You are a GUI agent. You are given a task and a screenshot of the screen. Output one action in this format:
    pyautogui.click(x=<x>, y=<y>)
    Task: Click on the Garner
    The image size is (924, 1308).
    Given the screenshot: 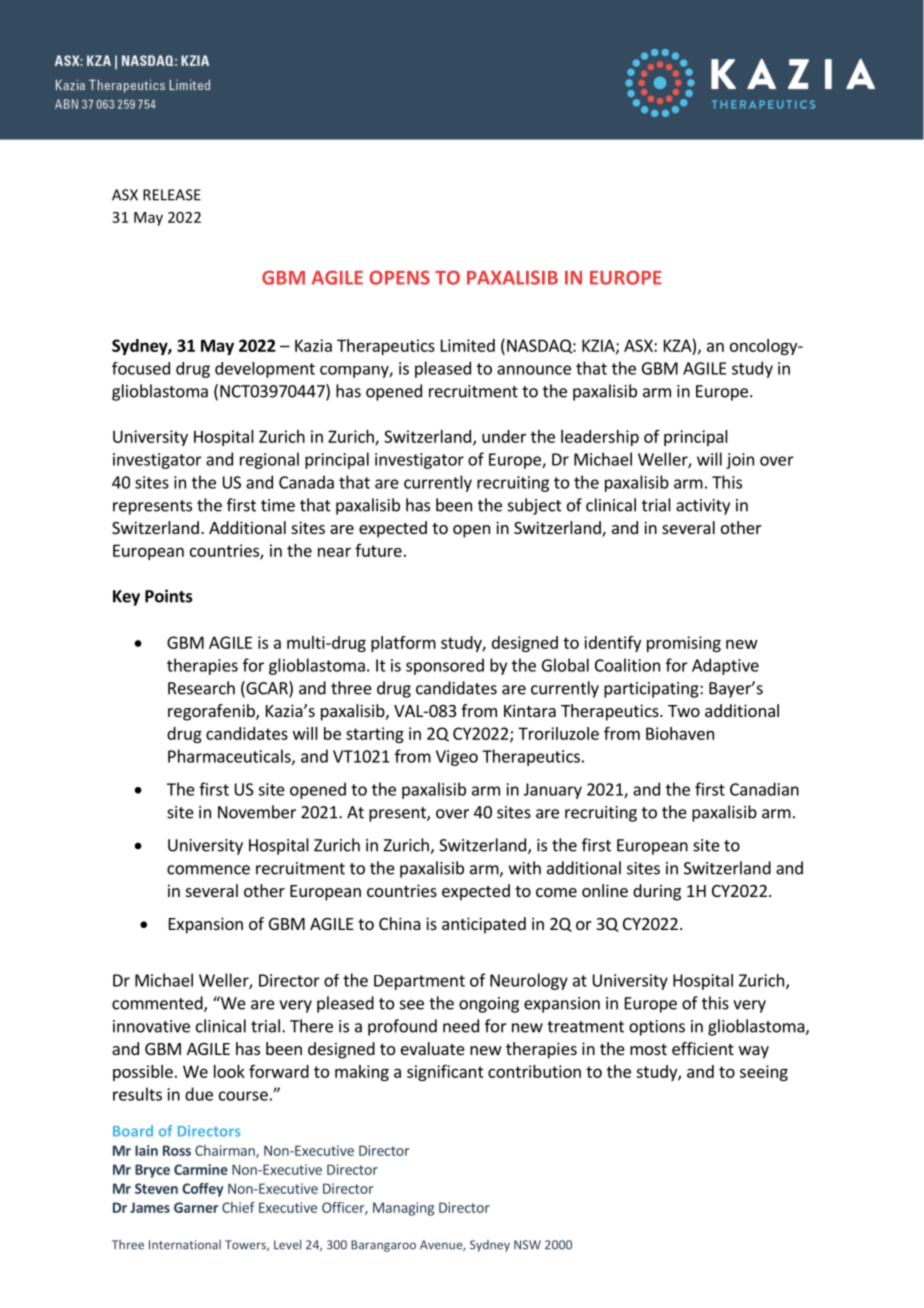 What is the action you would take?
    pyautogui.click(x=196, y=1207)
